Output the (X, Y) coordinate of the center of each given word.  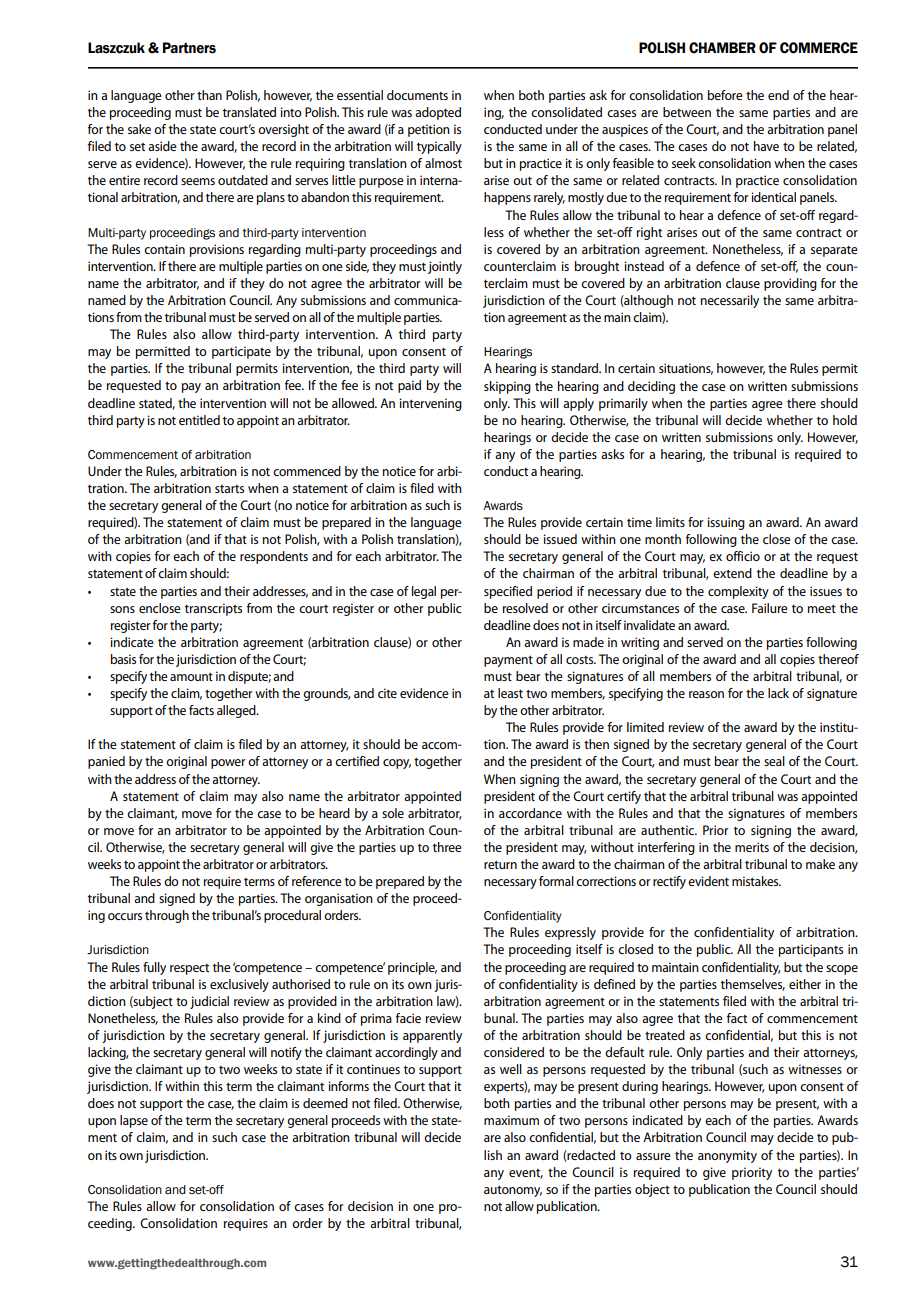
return (500, 864)
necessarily (730, 301)
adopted (438, 113)
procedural (292, 916)
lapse (134, 1121)
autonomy (513, 1191)
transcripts (213, 609)
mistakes (756, 881)
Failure (770, 608)
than (209, 95)
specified (508, 592)
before (725, 95)
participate (241, 352)
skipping (507, 387)
